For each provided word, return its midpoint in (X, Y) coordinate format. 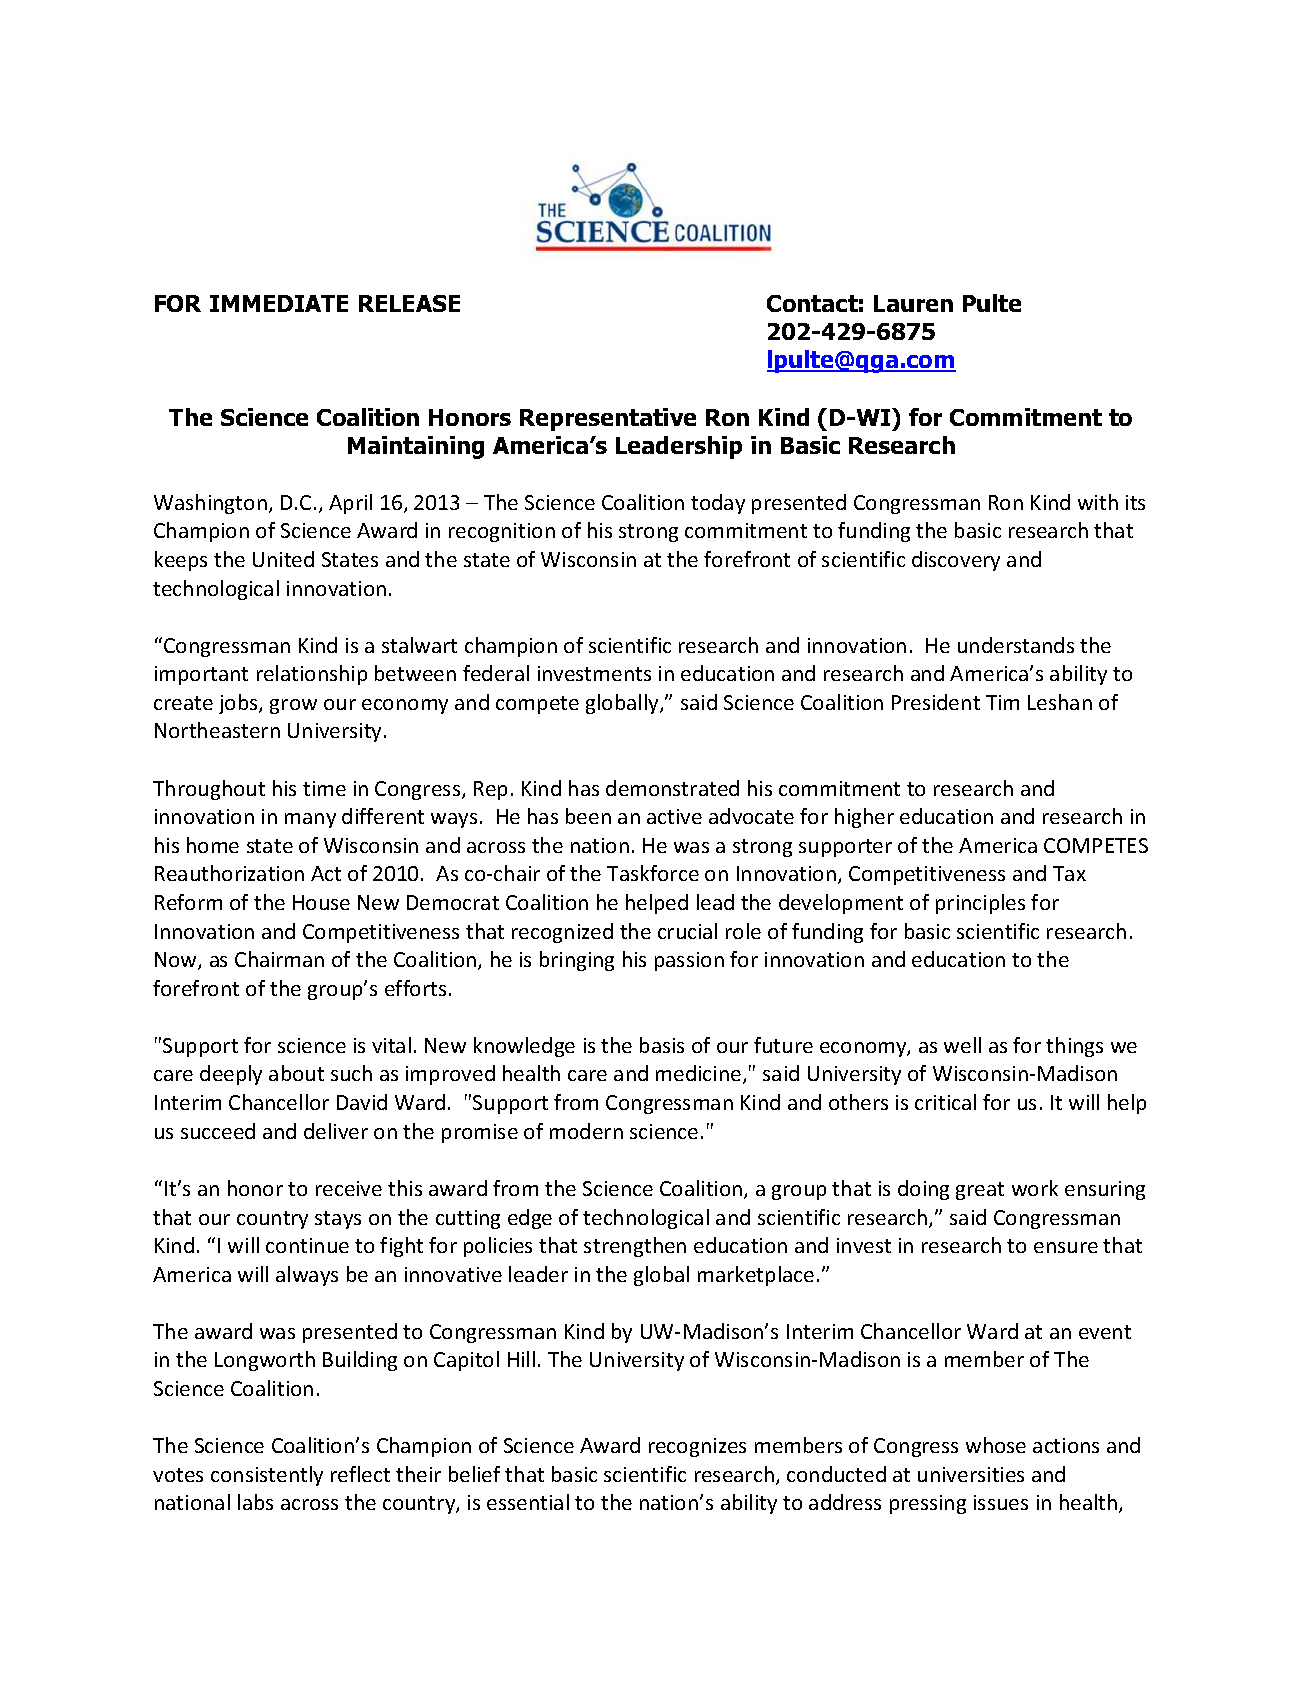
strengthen (635, 1247)
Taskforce (653, 873)
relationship (312, 675)
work (1035, 1188)
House (321, 902)
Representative (608, 419)
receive (349, 1188)
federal (496, 673)
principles (980, 904)
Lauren (913, 303)
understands (1016, 645)
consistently (267, 1476)
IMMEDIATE (279, 303)
